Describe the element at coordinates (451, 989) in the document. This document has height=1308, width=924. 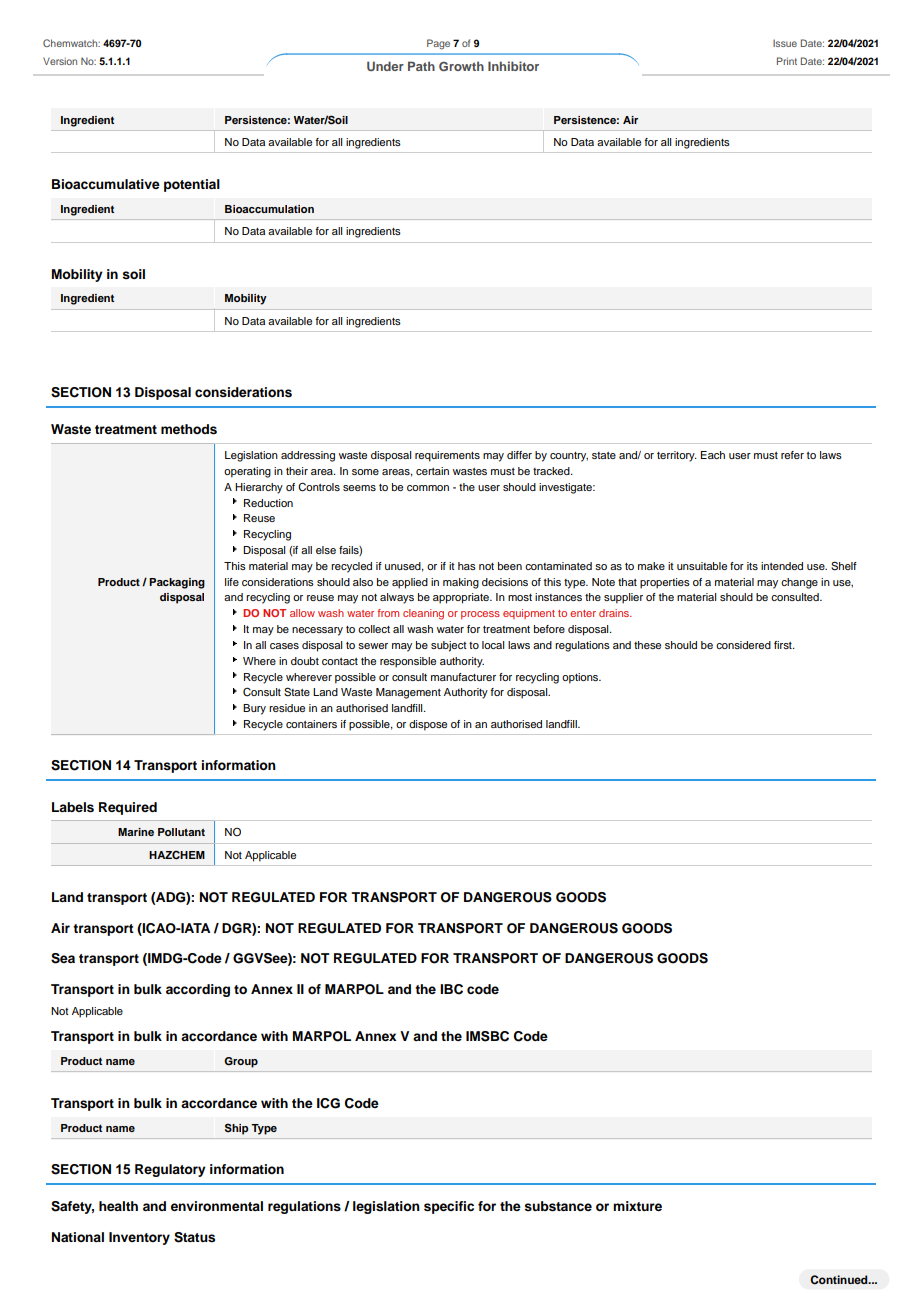
I see `IBC` at that location.
